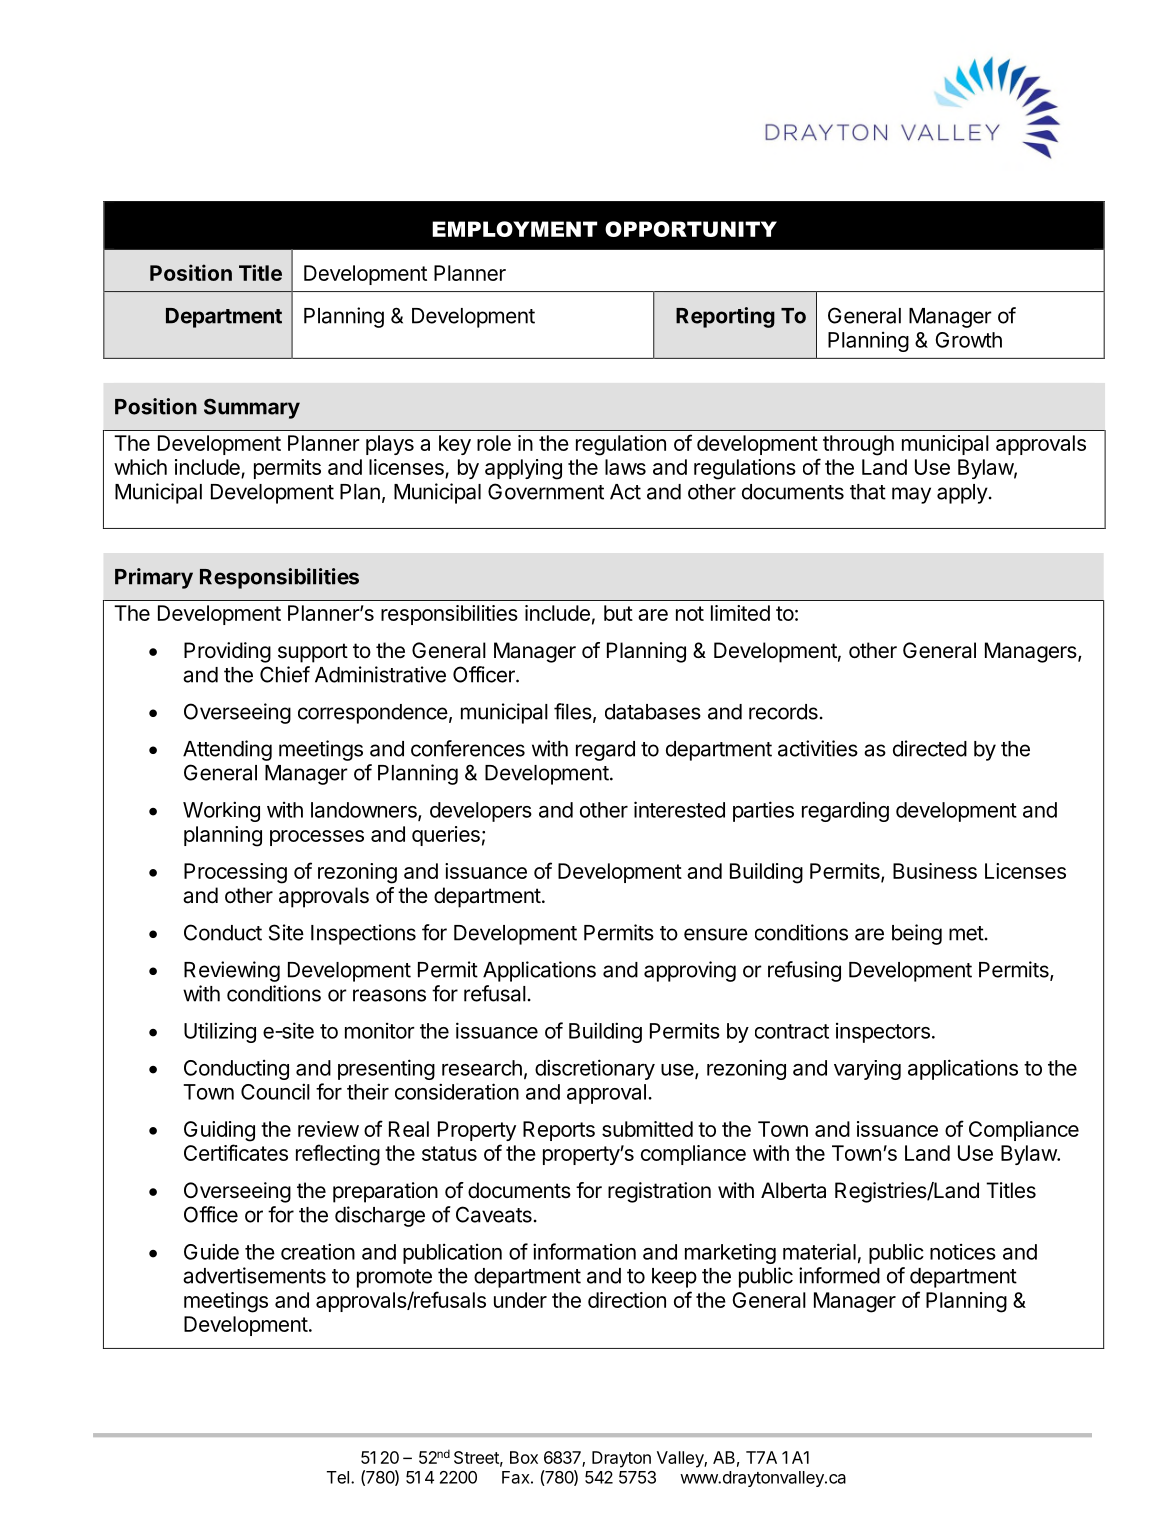 Image resolution: width=1172 pixels, height=1513 pixels. I want to click on EMPLOYMENT, so click(514, 229).
